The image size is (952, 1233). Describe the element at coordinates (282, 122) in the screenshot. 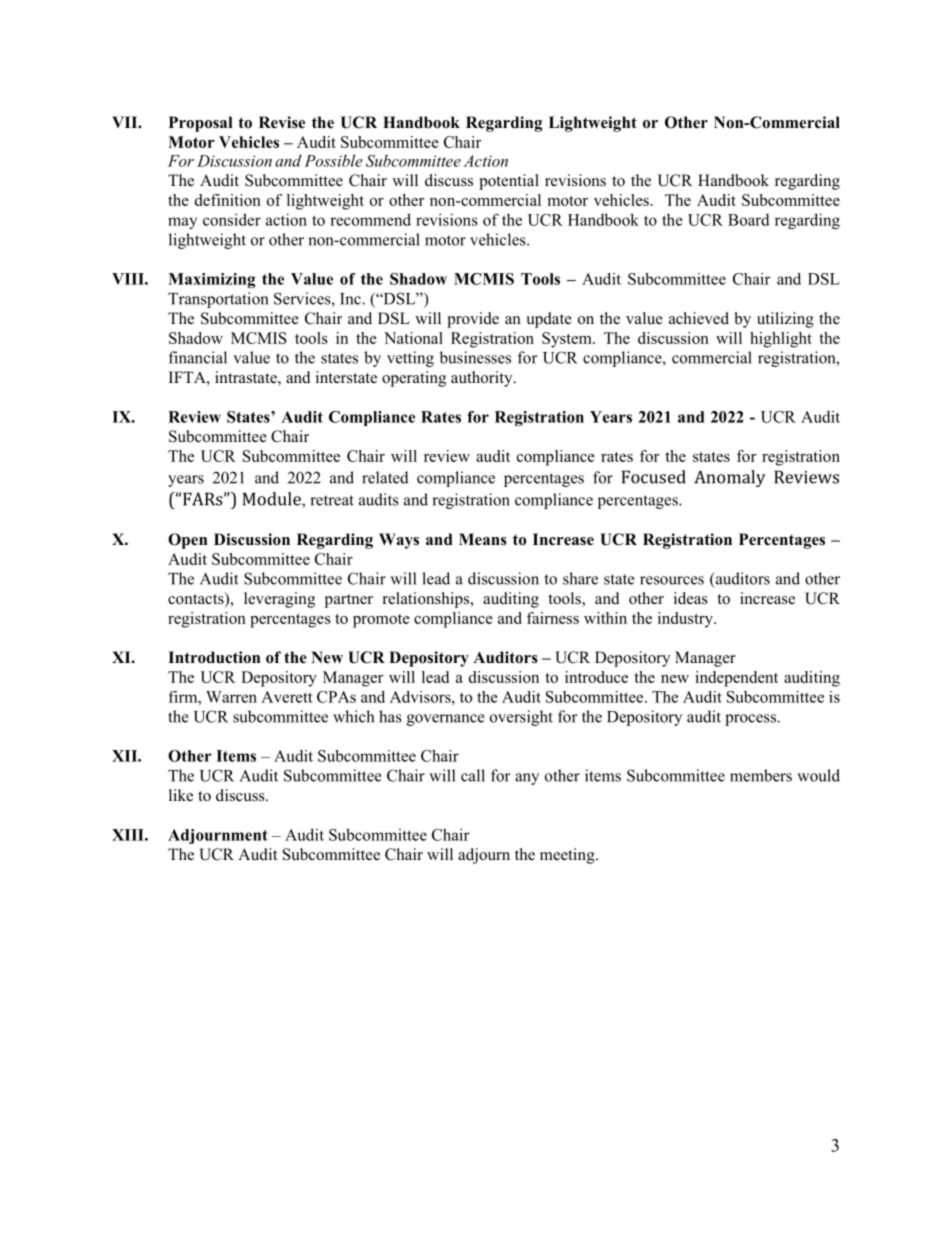

I see `Revise` at that location.
